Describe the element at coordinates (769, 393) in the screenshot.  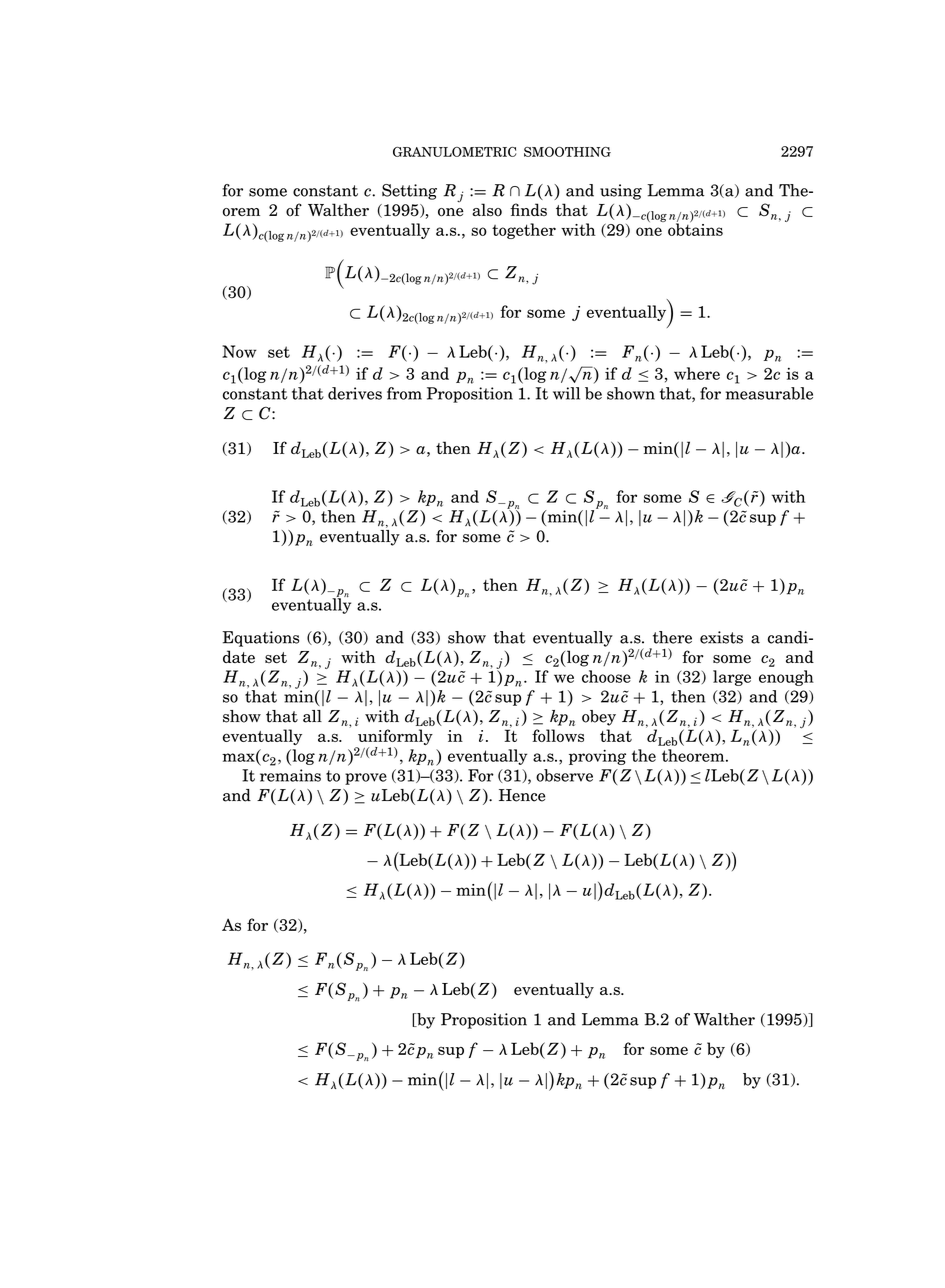
I see `measurable` at that location.
